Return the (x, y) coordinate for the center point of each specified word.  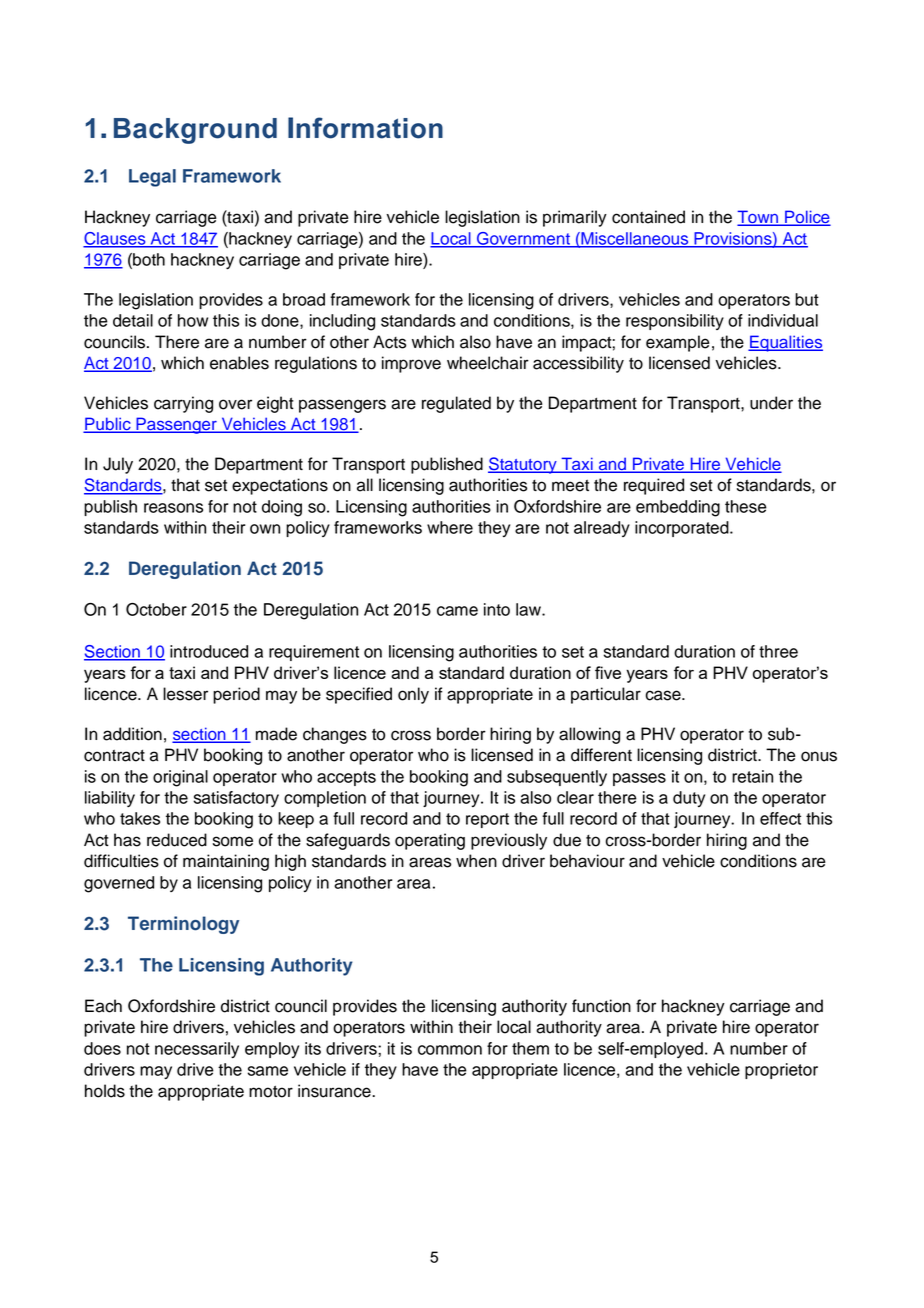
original (180, 778)
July (118, 465)
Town (759, 218)
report (487, 820)
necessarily (197, 1050)
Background (195, 131)
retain (752, 776)
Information (365, 128)
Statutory (523, 465)
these (746, 506)
